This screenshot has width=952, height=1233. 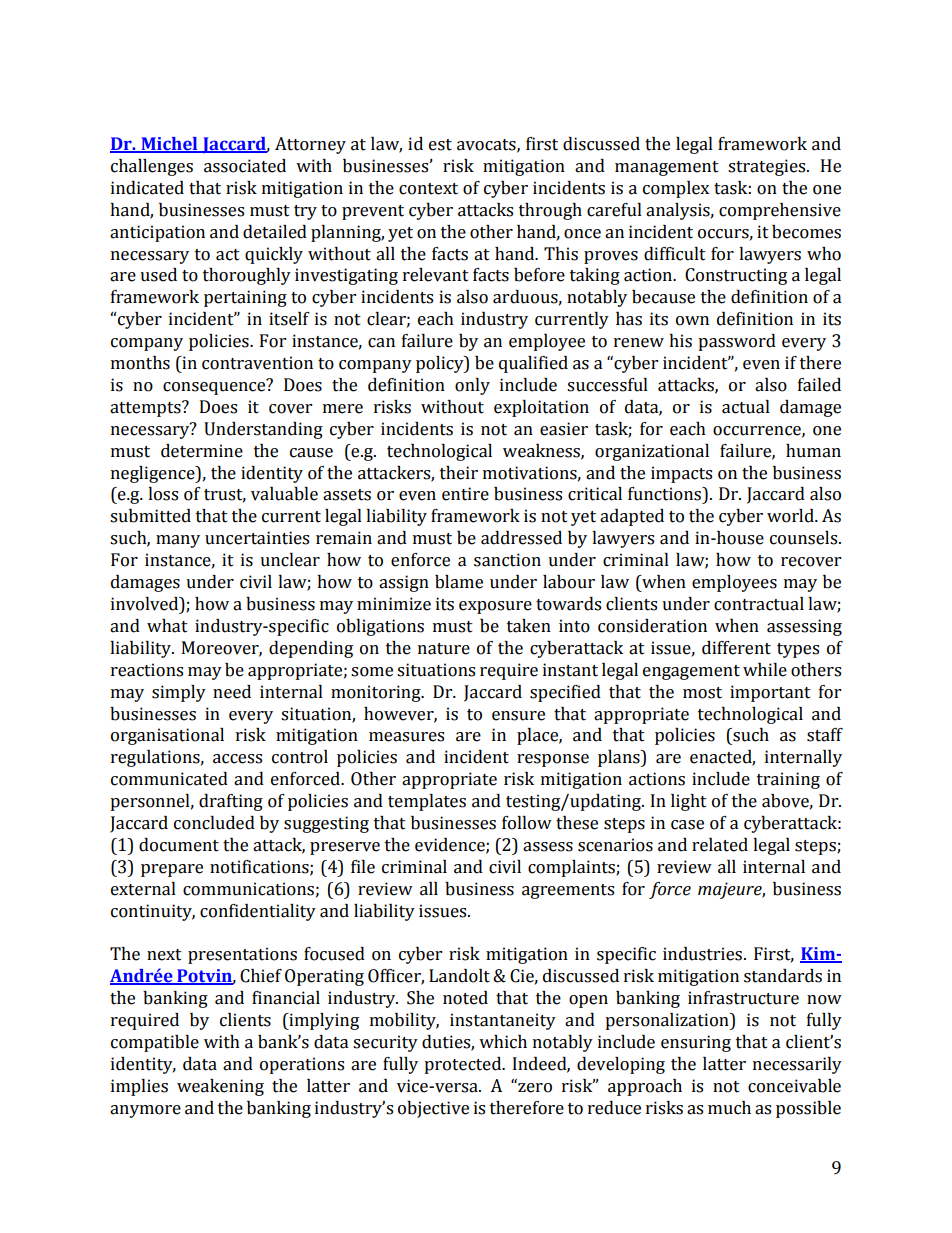 What do you see at coordinates (495, 607) in the screenshot?
I see `exposure` at bounding box center [495, 607].
